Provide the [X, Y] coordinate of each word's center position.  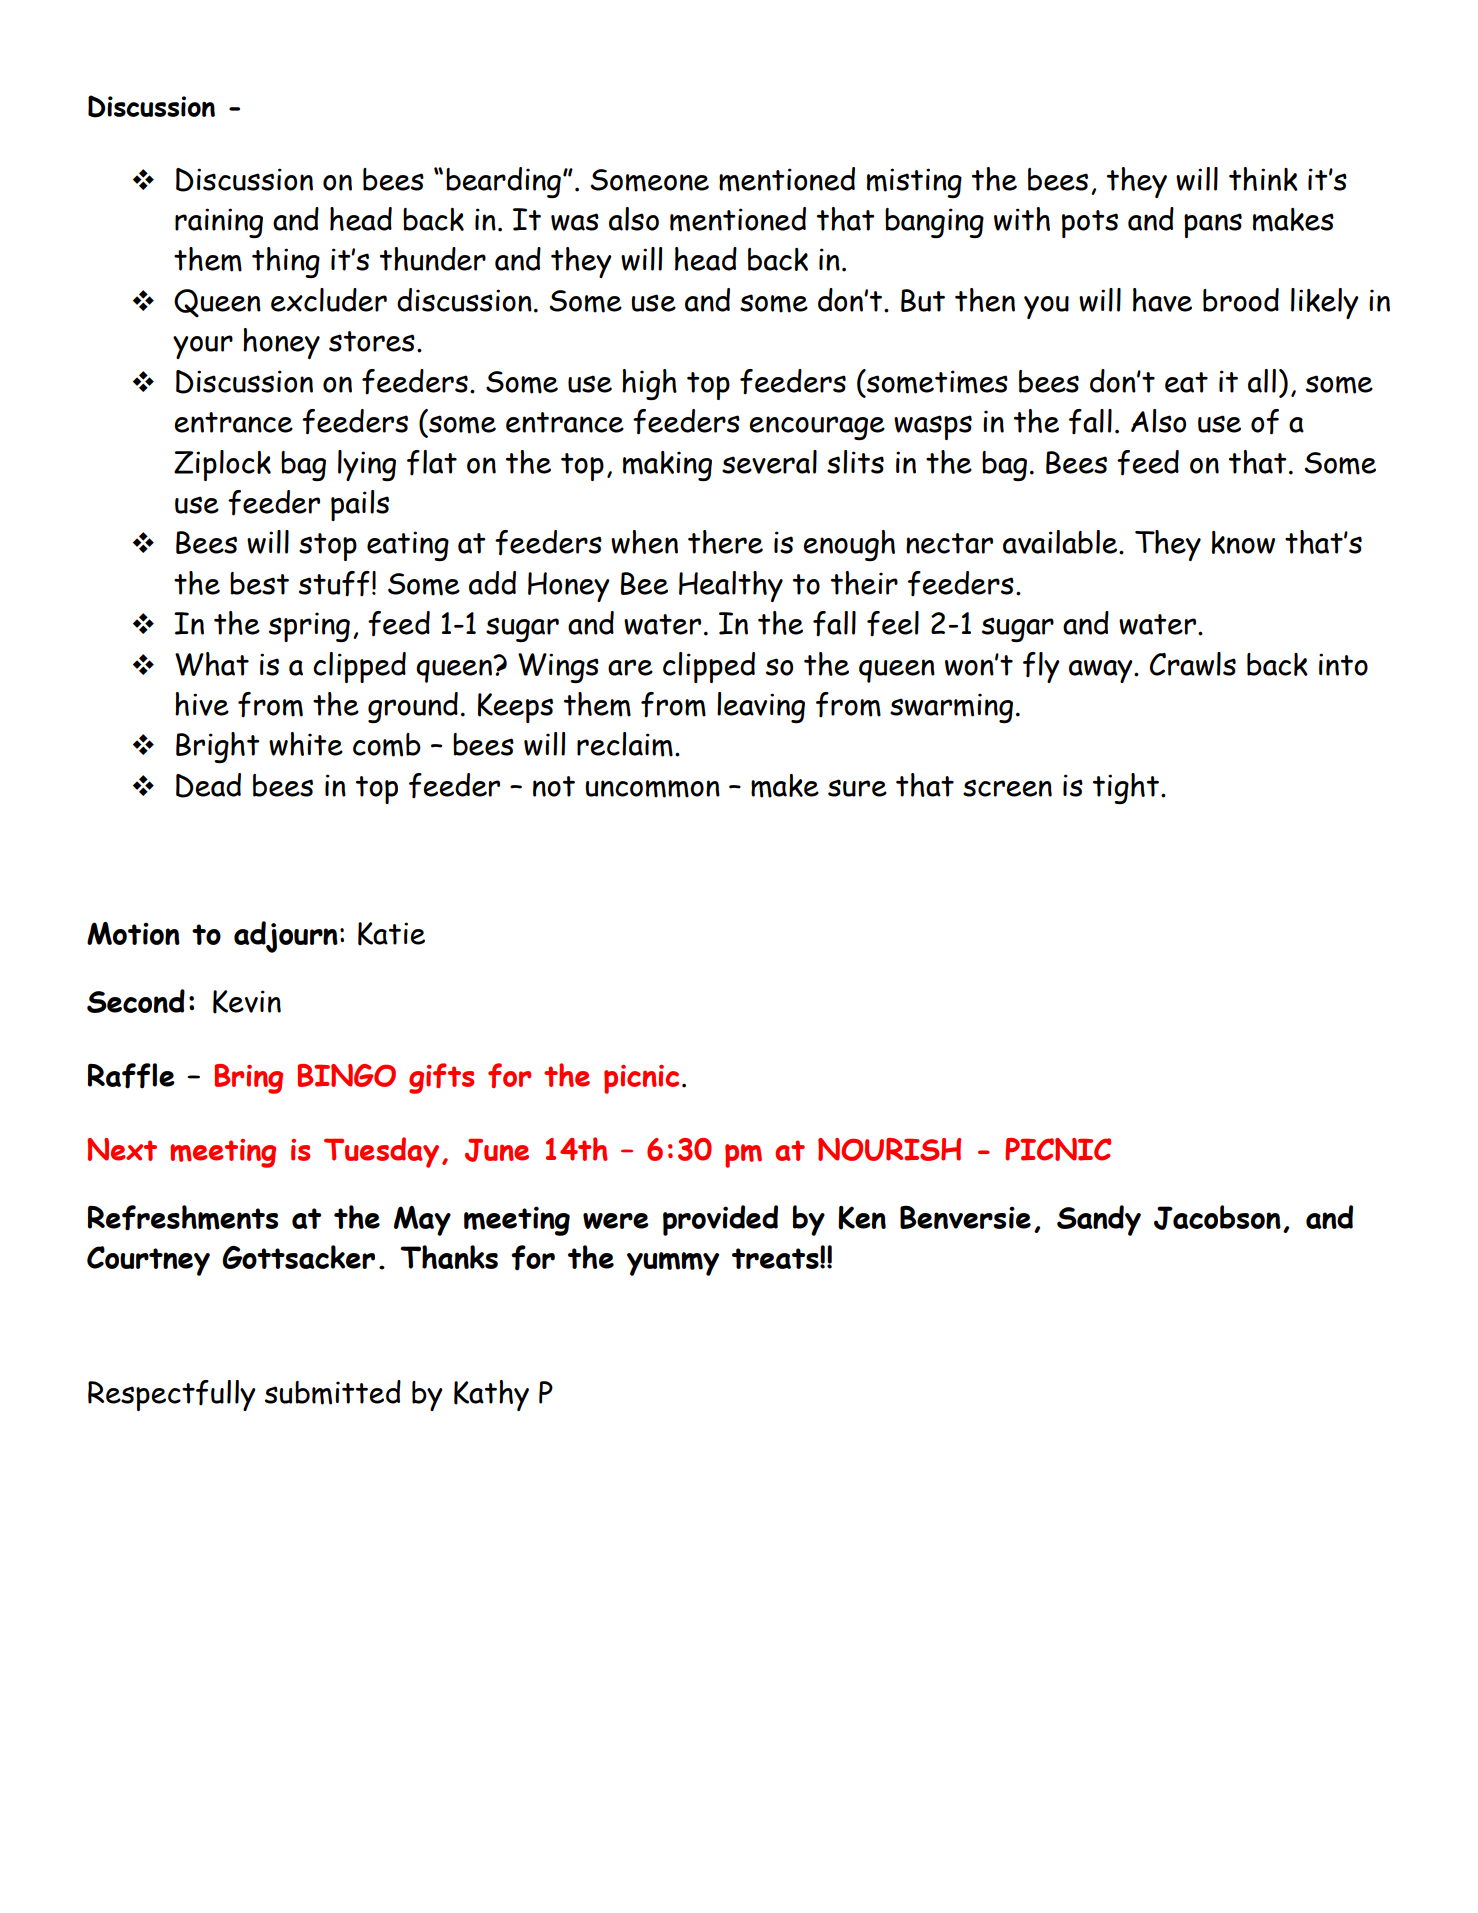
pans [1213, 225]
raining [219, 223]
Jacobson [1217, 1217]
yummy [673, 1264]
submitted [333, 1392]
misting [914, 183]
